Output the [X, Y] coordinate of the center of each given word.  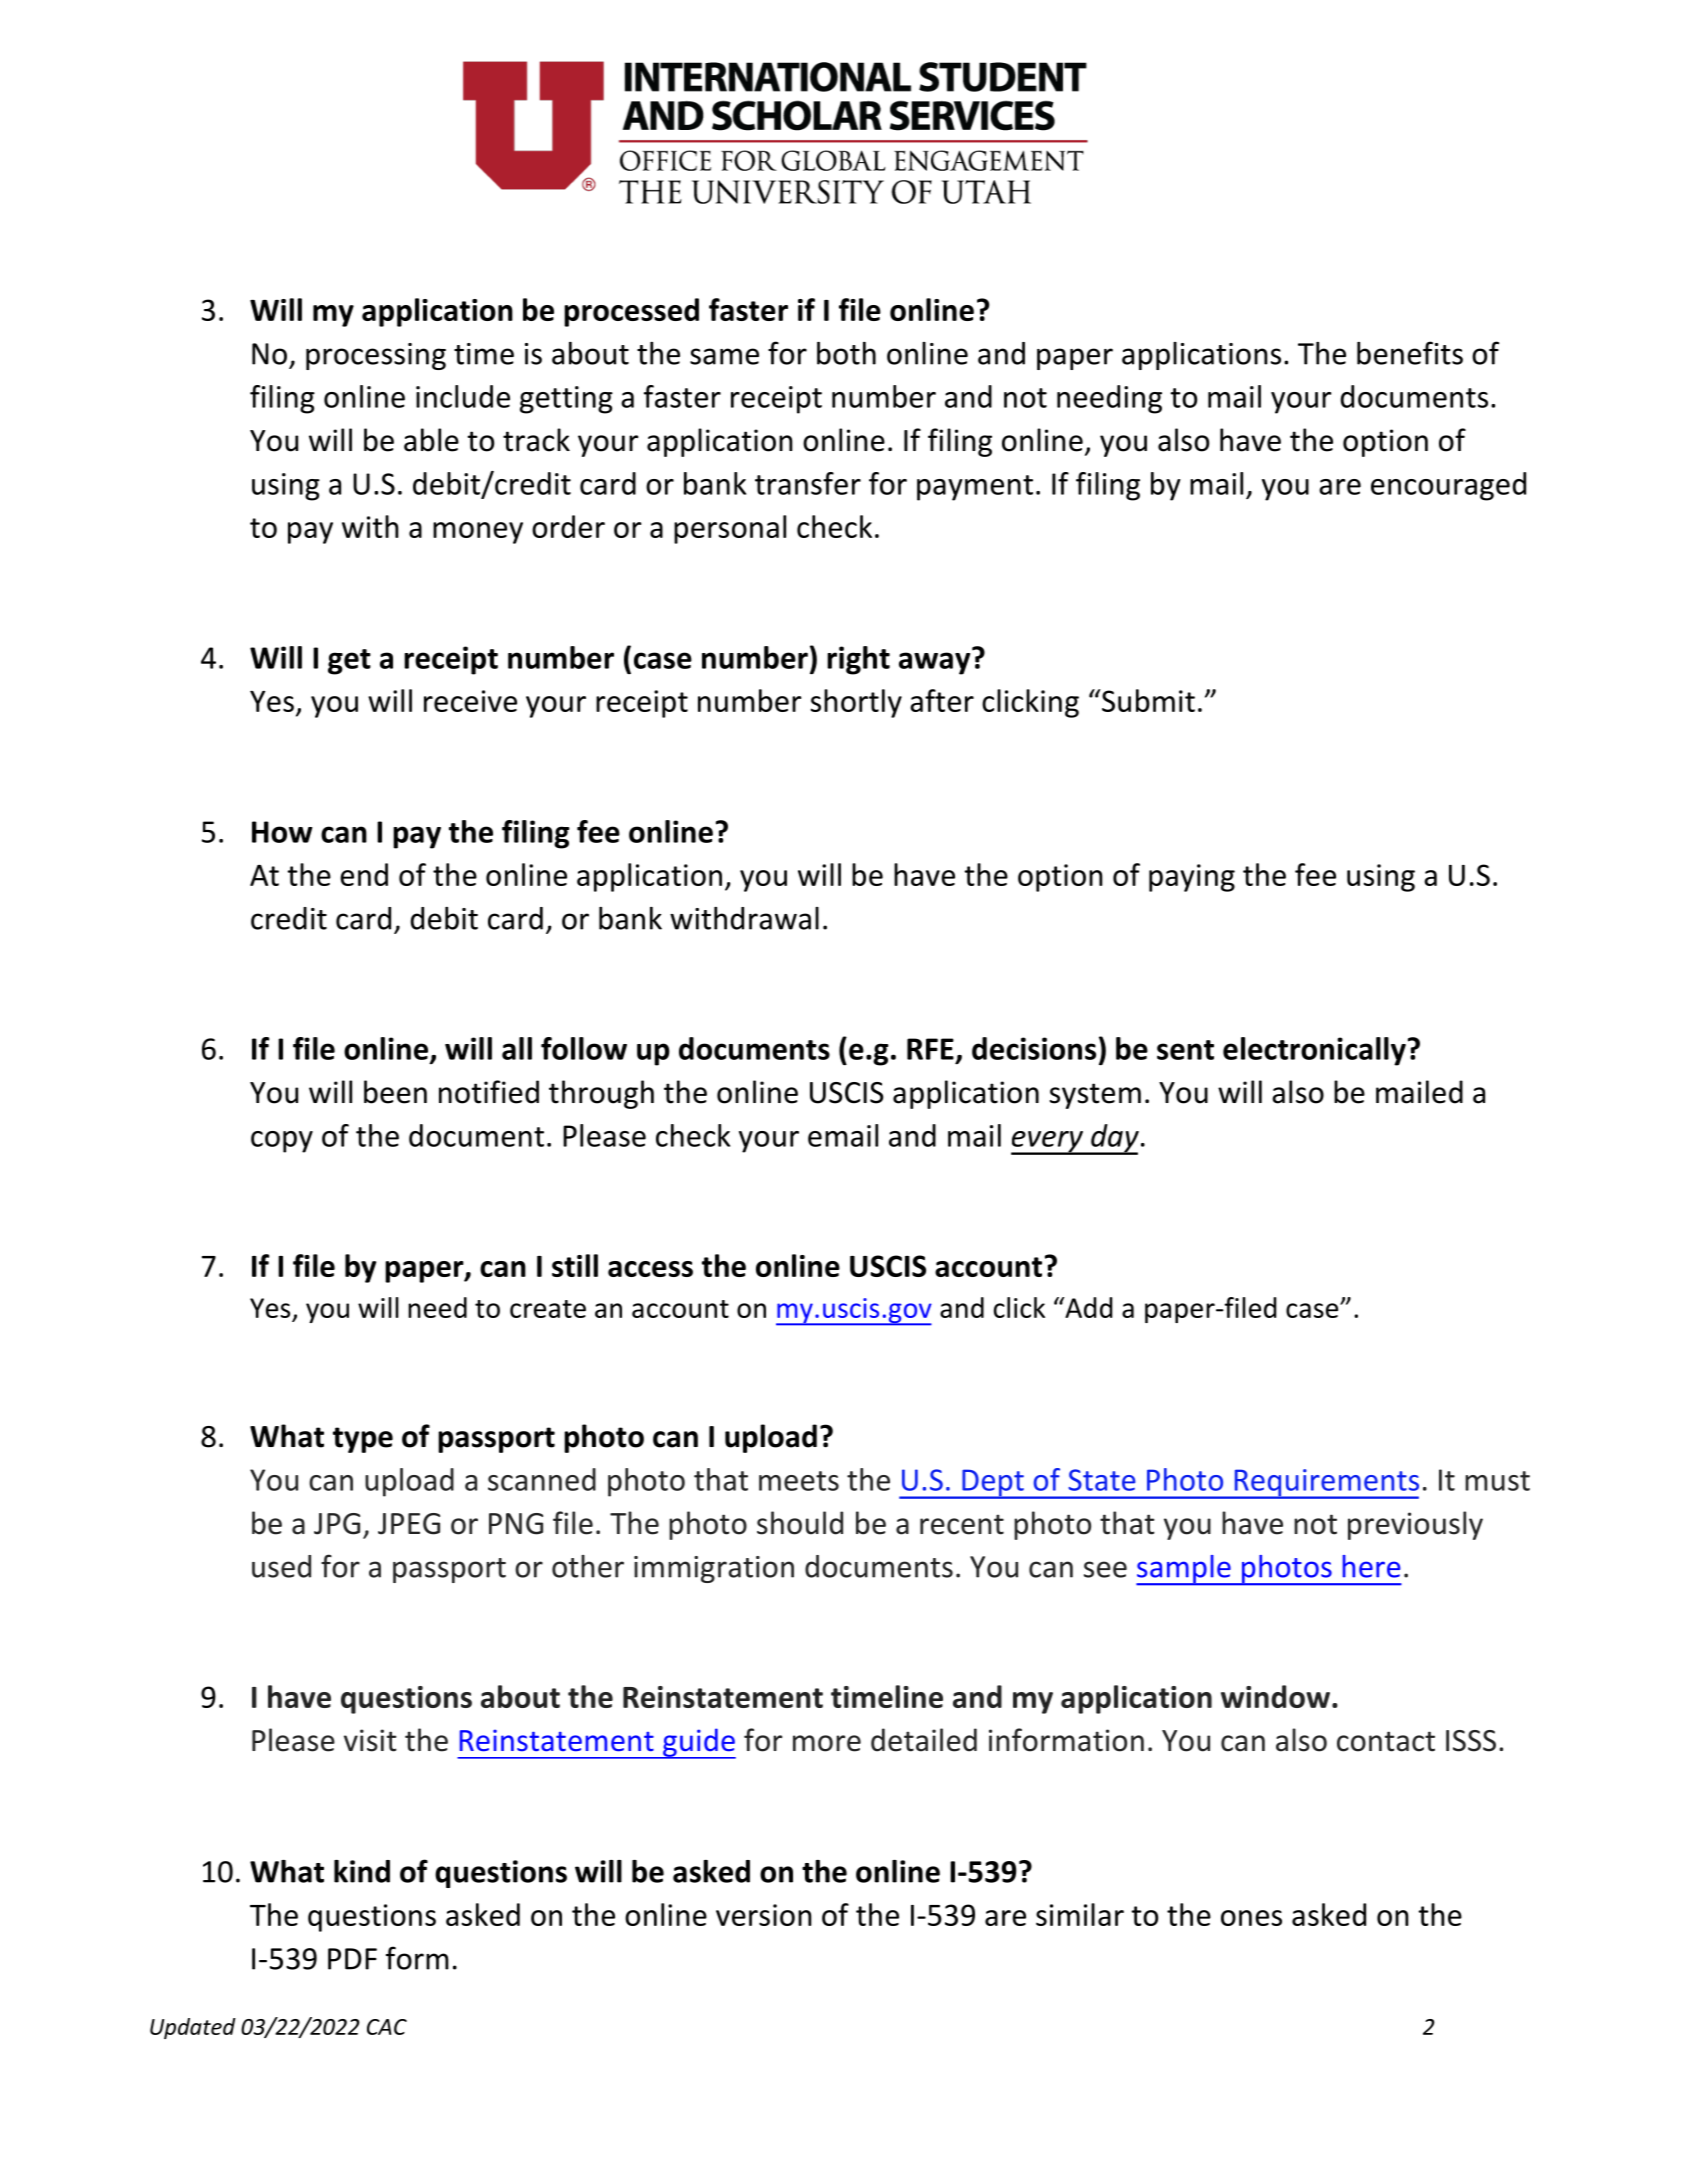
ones [1251, 1918]
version [764, 1915]
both [846, 353]
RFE [930, 1049]
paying [1192, 878]
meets [799, 1481]
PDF [352, 1959]
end [364, 874]
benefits [1410, 353]
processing [376, 356]
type [363, 1440]
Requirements [1325, 1484]
